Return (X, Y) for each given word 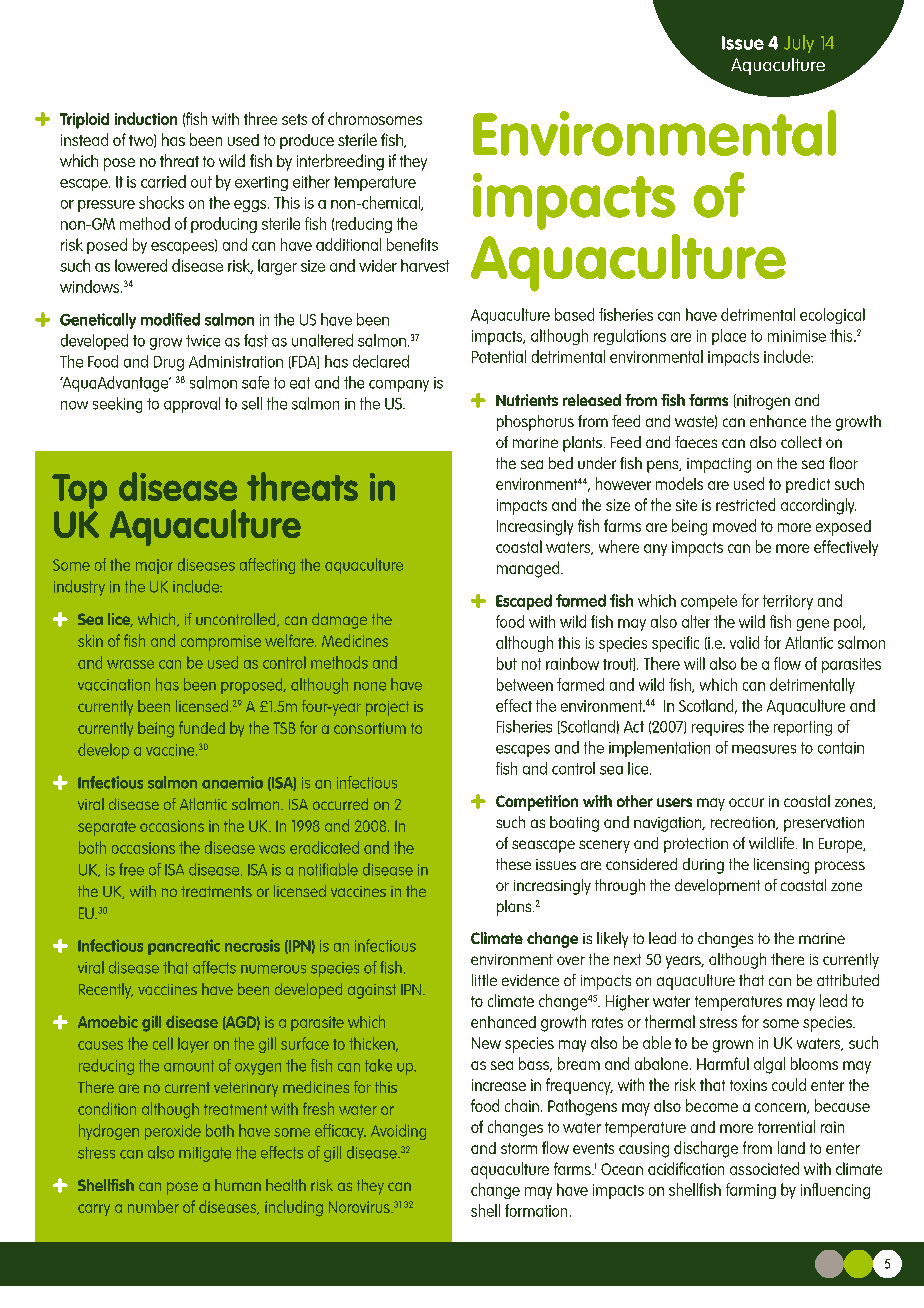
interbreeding (340, 162)
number (153, 1206)
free (131, 869)
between (525, 684)
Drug (169, 363)
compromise (221, 643)
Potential (499, 356)
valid (744, 642)
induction (146, 118)
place (729, 337)
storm (519, 1148)
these (513, 864)
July (799, 44)
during (703, 866)
